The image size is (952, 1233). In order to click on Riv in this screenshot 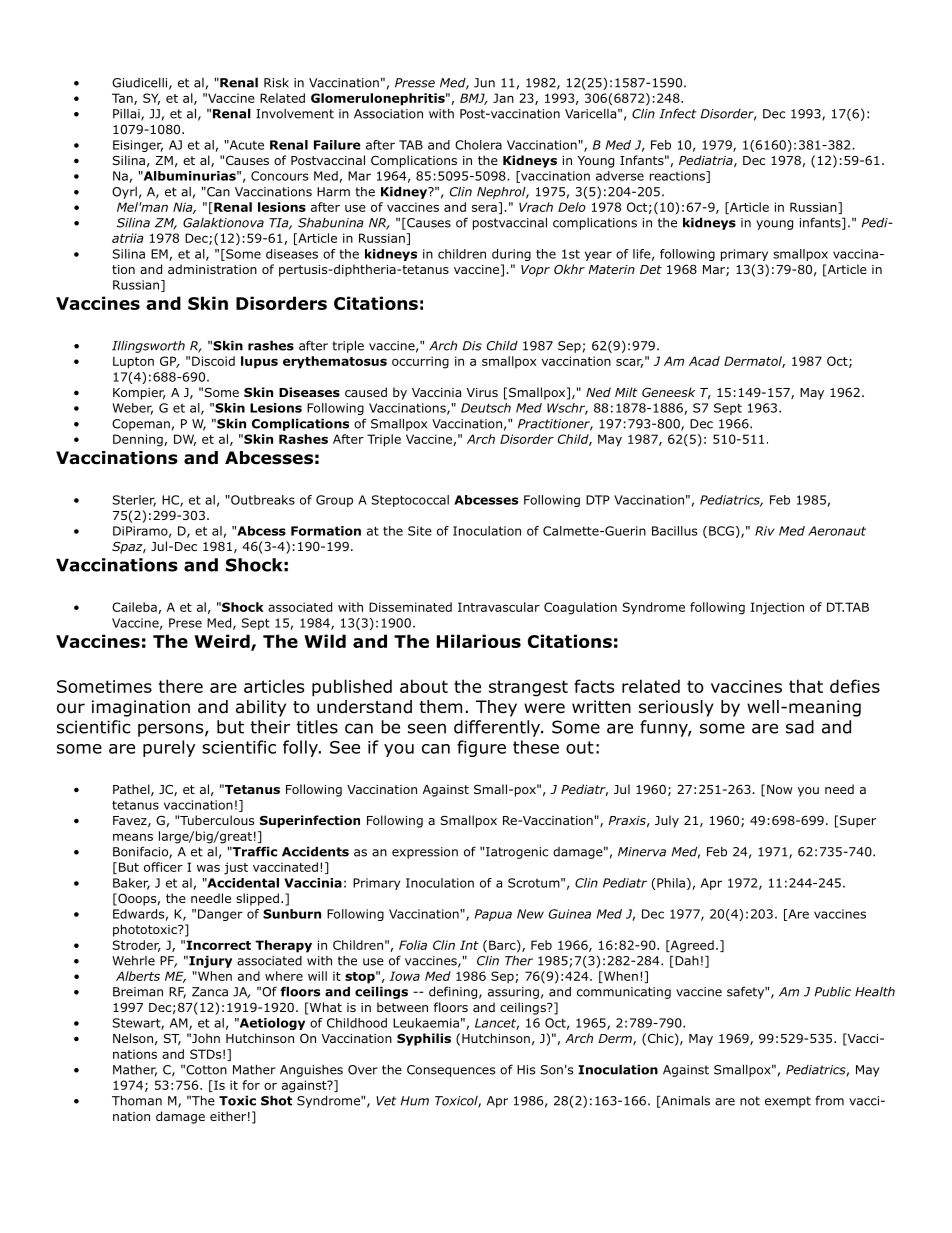, I will do `click(765, 531)`.
